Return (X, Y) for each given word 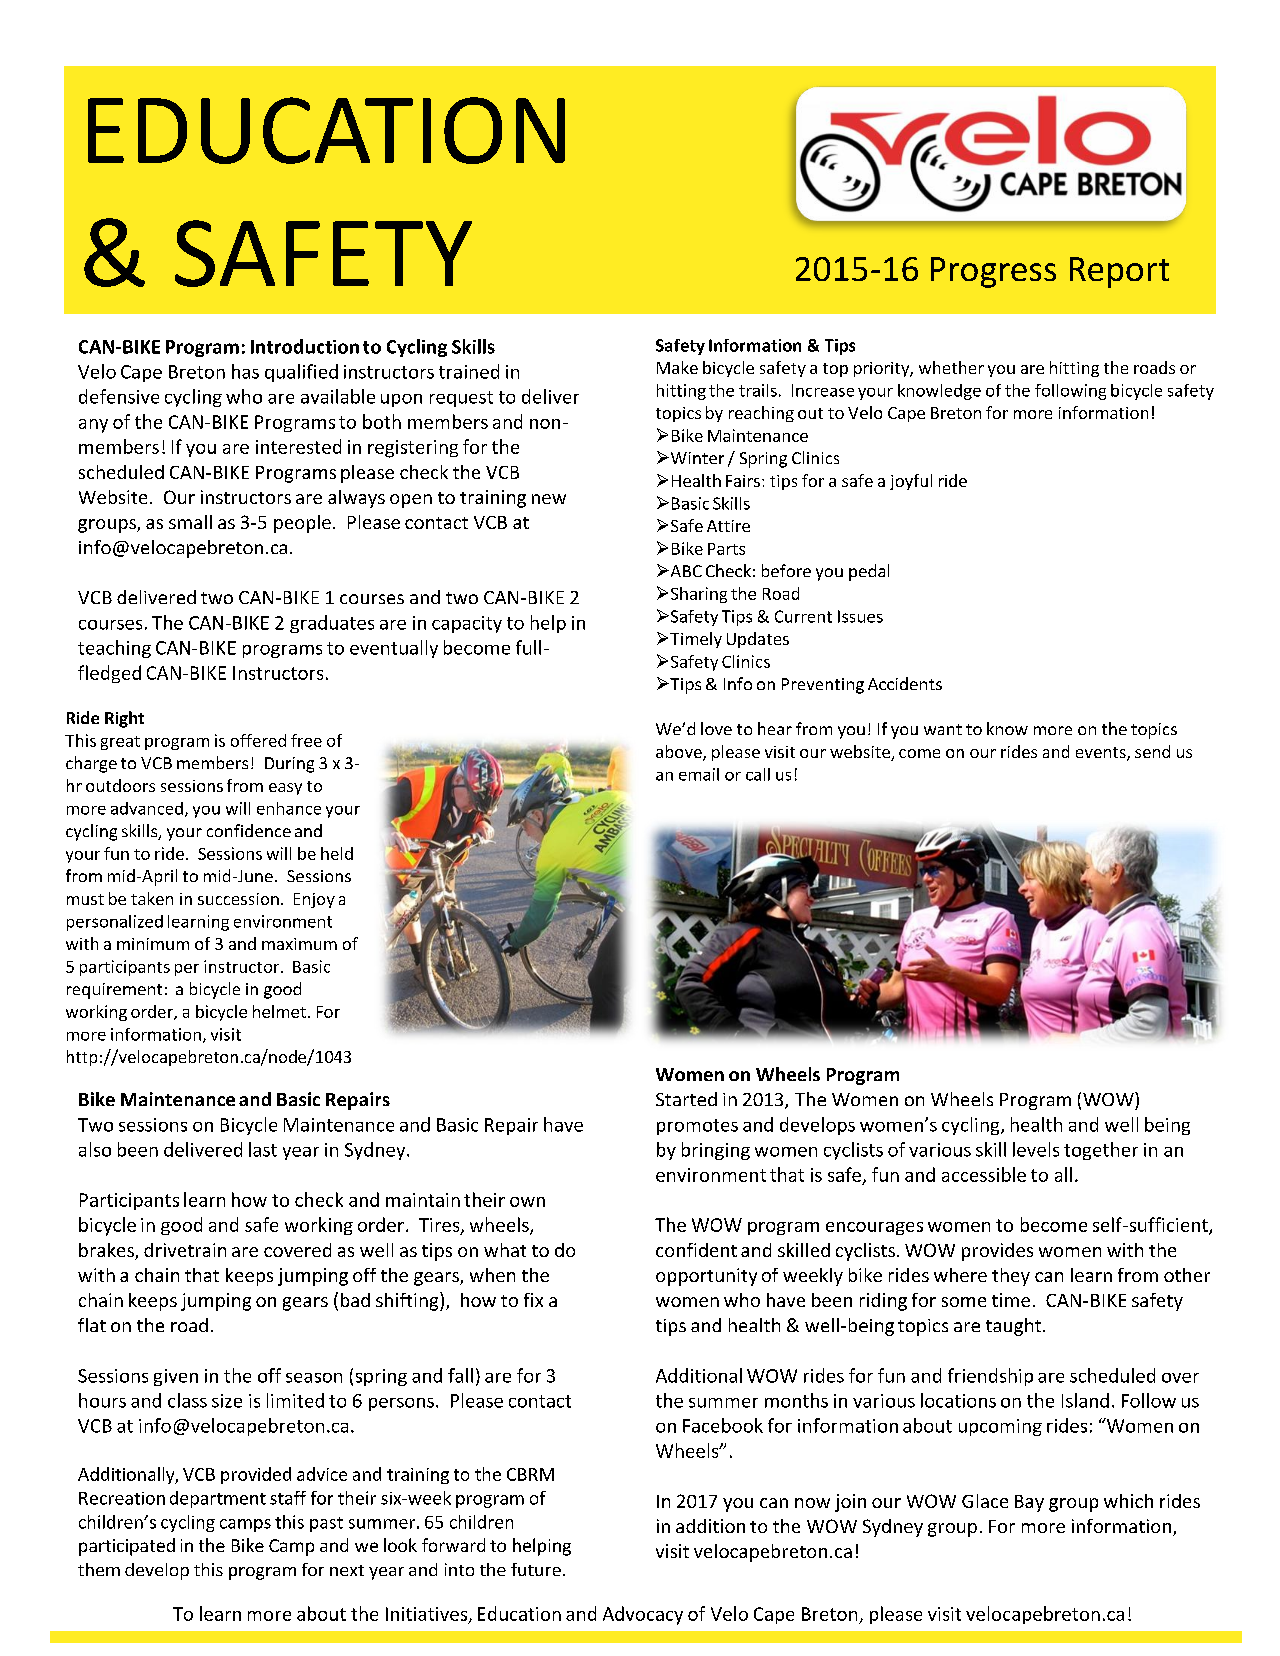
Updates (758, 640)
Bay (1029, 1503)
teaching (114, 649)
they (1011, 1277)
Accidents (905, 683)
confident (696, 1250)
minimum (153, 944)
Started (686, 1099)
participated (127, 1547)
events (1102, 754)
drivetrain (185, 1250)
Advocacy (643, 1615)
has (245, 371)
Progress (993, 272)
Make (677, 367)
